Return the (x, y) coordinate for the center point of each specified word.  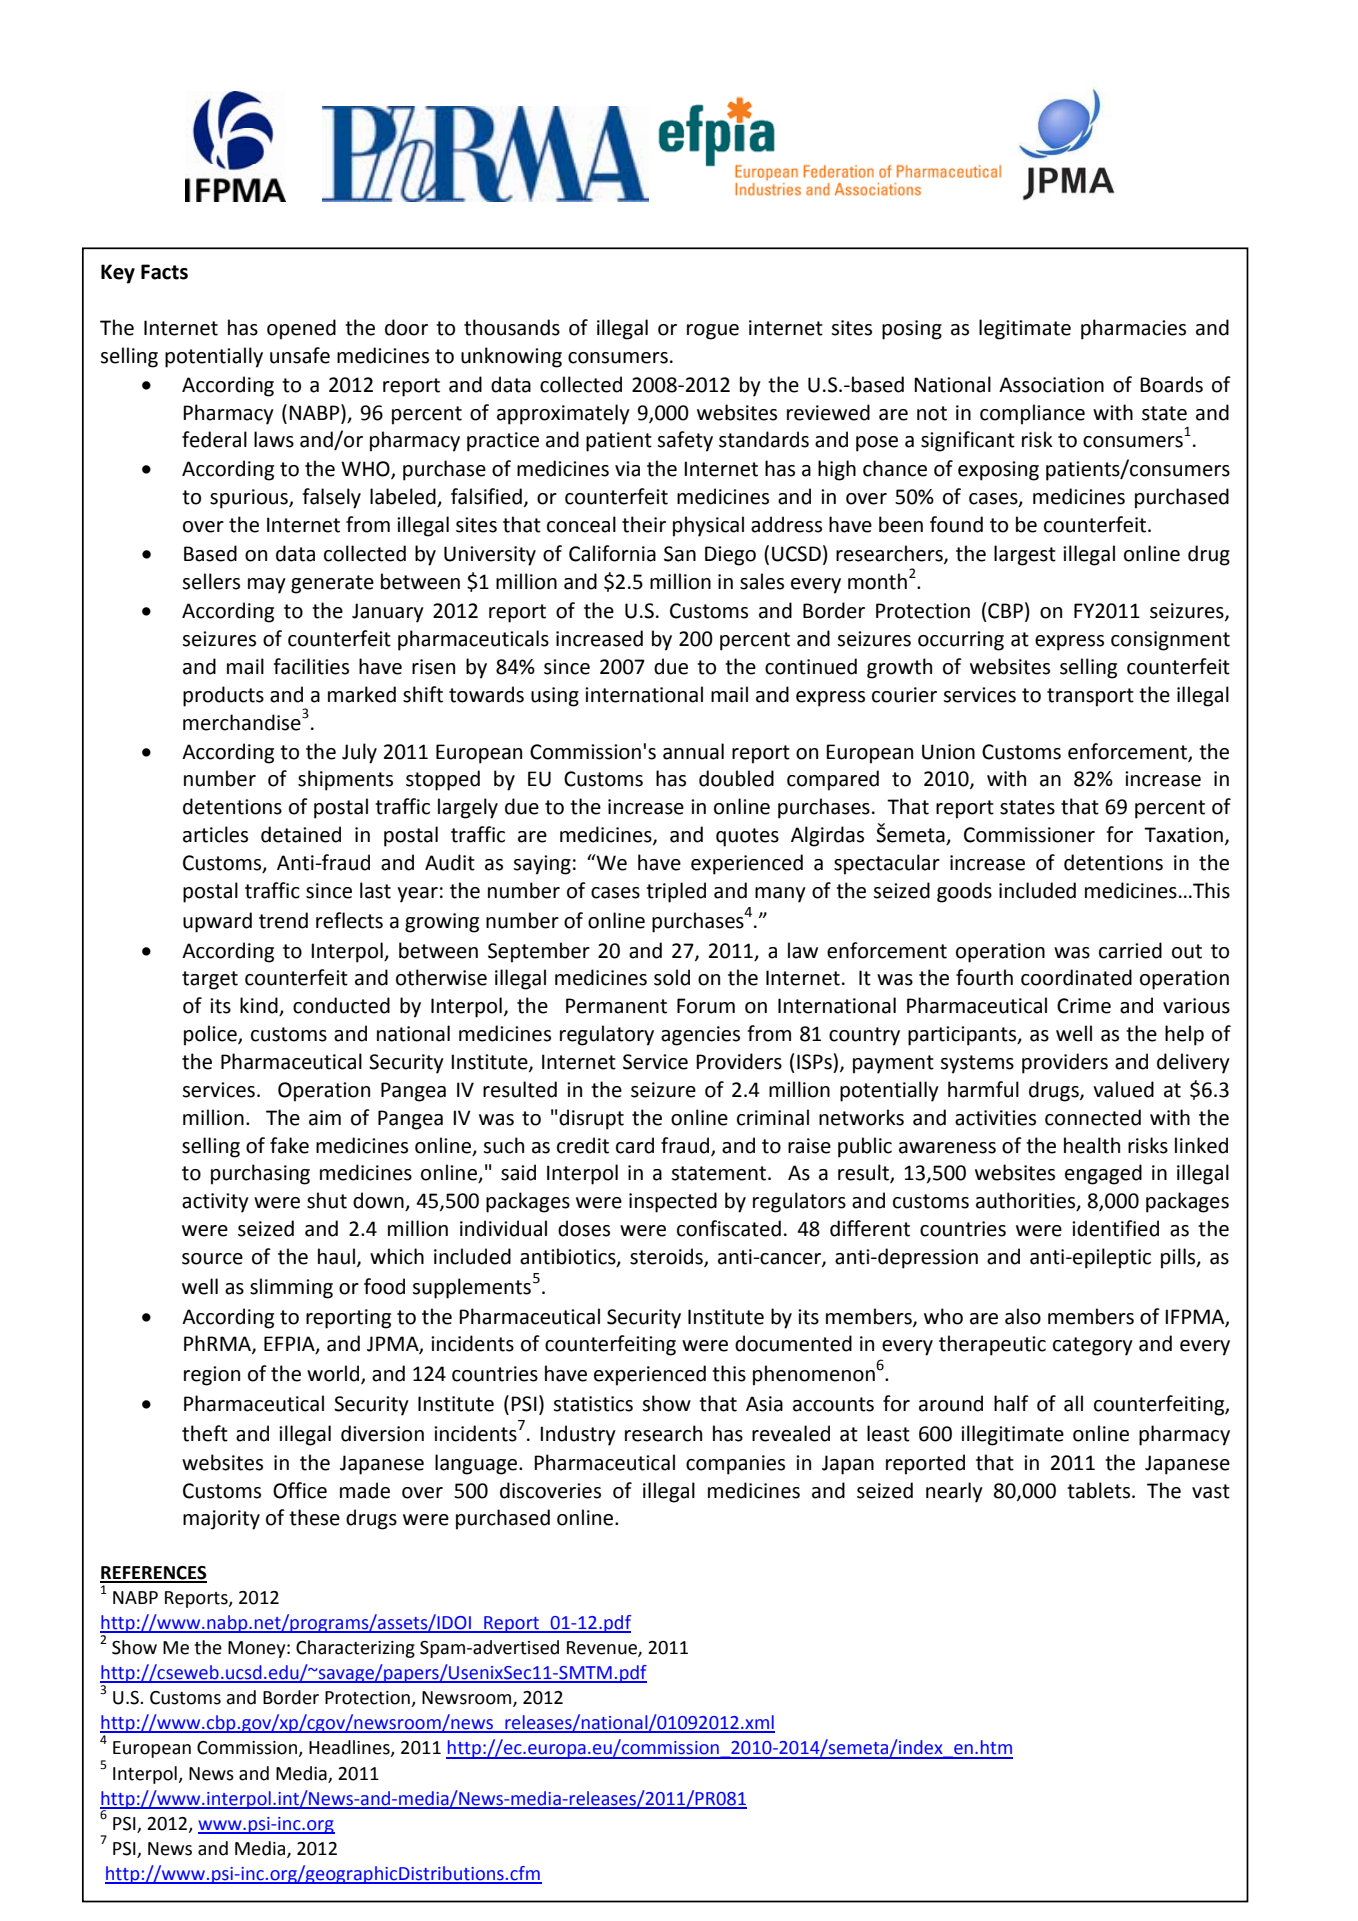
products (223, 696)
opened (301, 329)
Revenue (603, 1649)
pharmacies (1133, 329)
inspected (673, 1202)
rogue (713, 332)
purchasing (260, 1174)
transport (1090, 697)
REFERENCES (153, 1574)
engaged (1103, 1174)
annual (693, 751)
